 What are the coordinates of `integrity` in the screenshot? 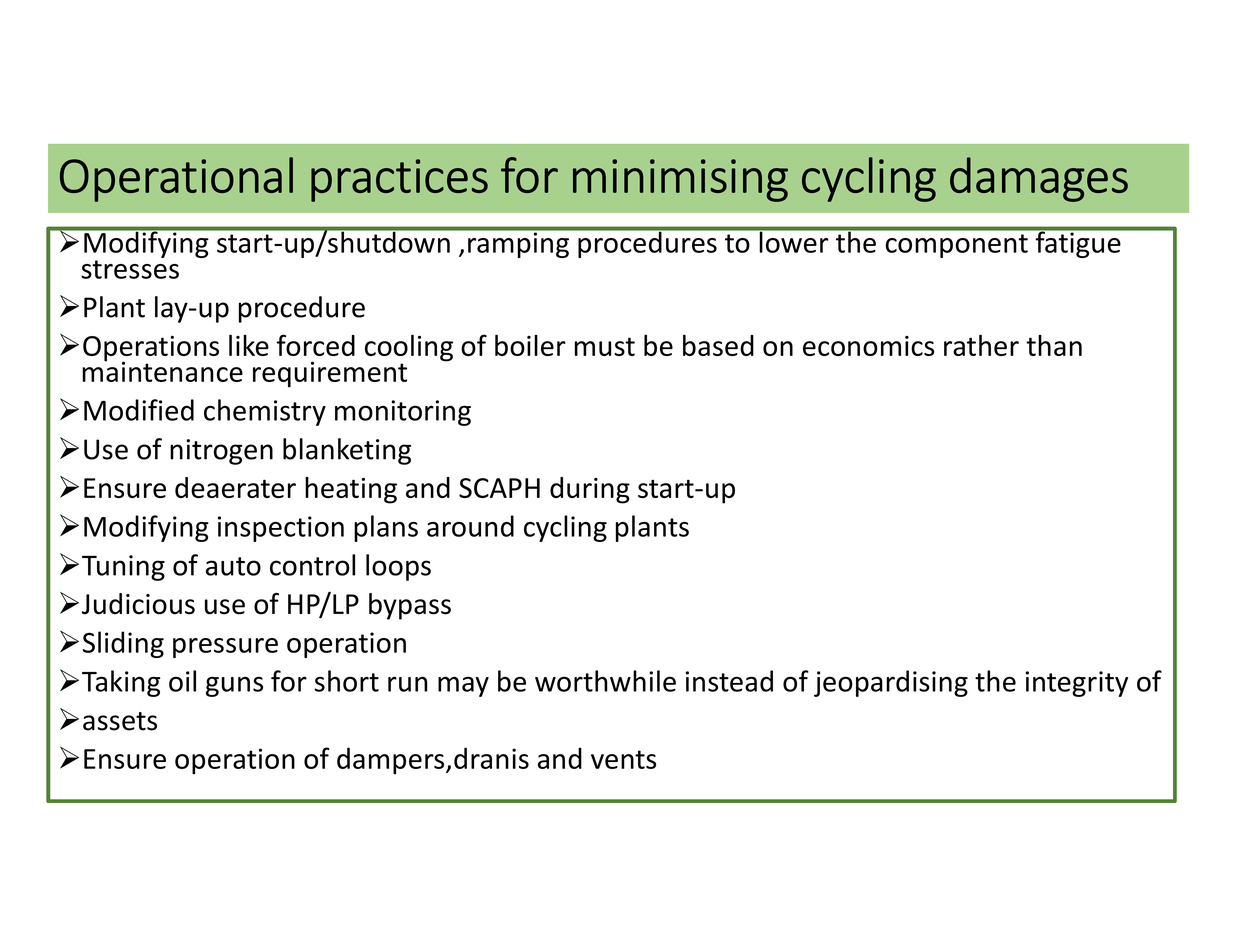 It's located at (1077, 684).
